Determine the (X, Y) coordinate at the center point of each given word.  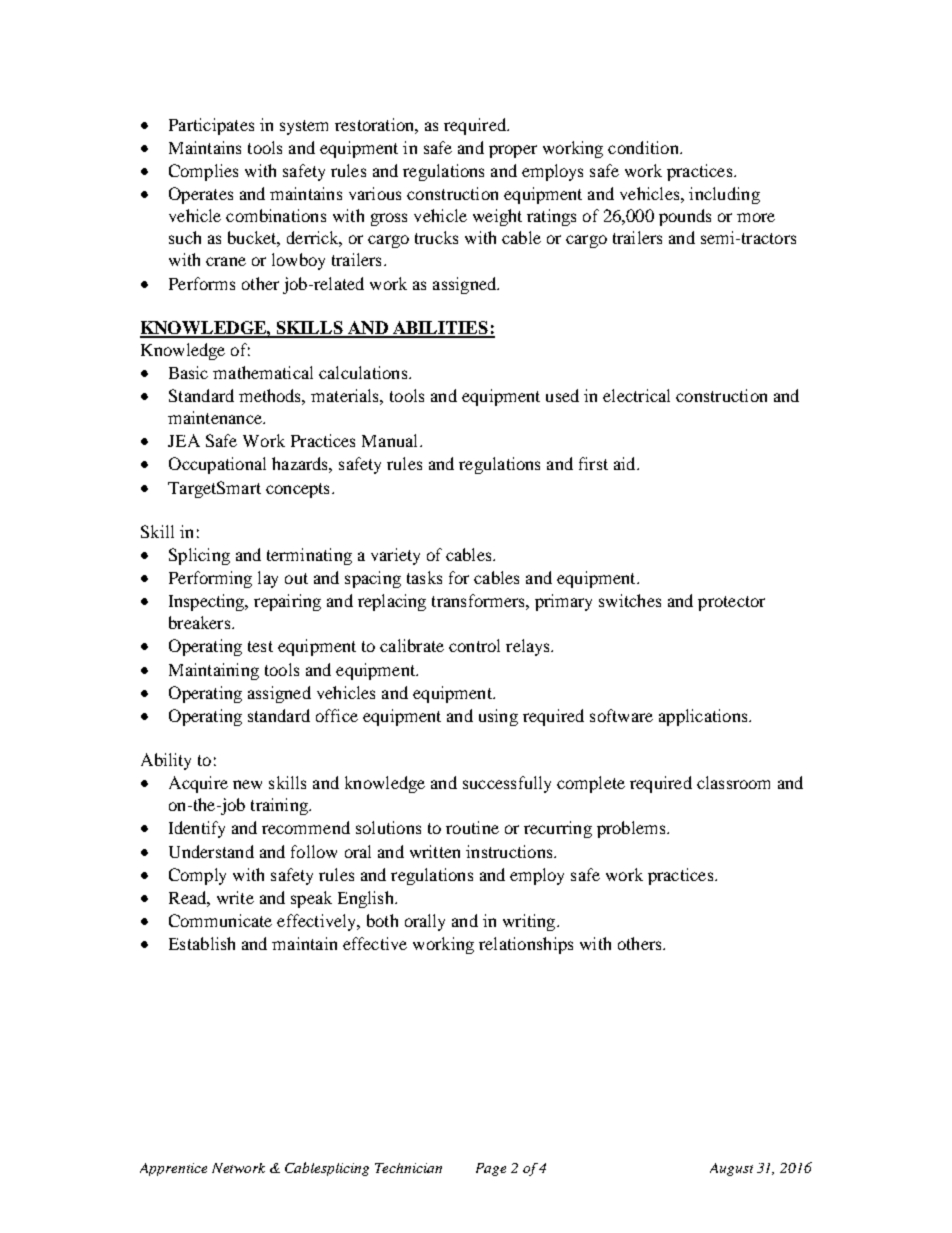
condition (644, 147)
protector (731, 603)
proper (513, 151)
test (260, 646)
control (474, 645)
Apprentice (173, 1169)
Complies (203, 172)
